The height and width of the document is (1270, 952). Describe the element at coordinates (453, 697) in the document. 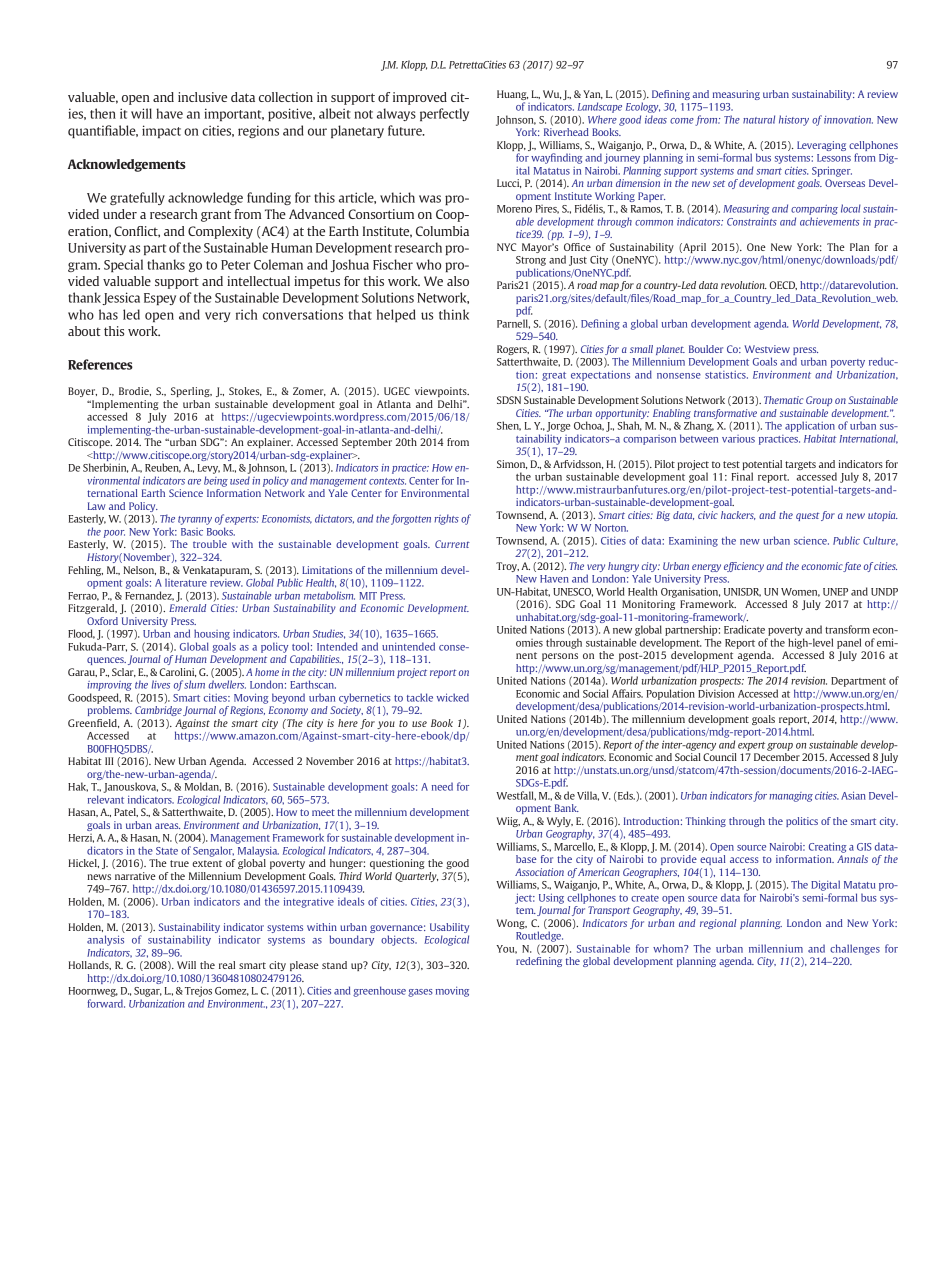

I see `wicked` at that location.
